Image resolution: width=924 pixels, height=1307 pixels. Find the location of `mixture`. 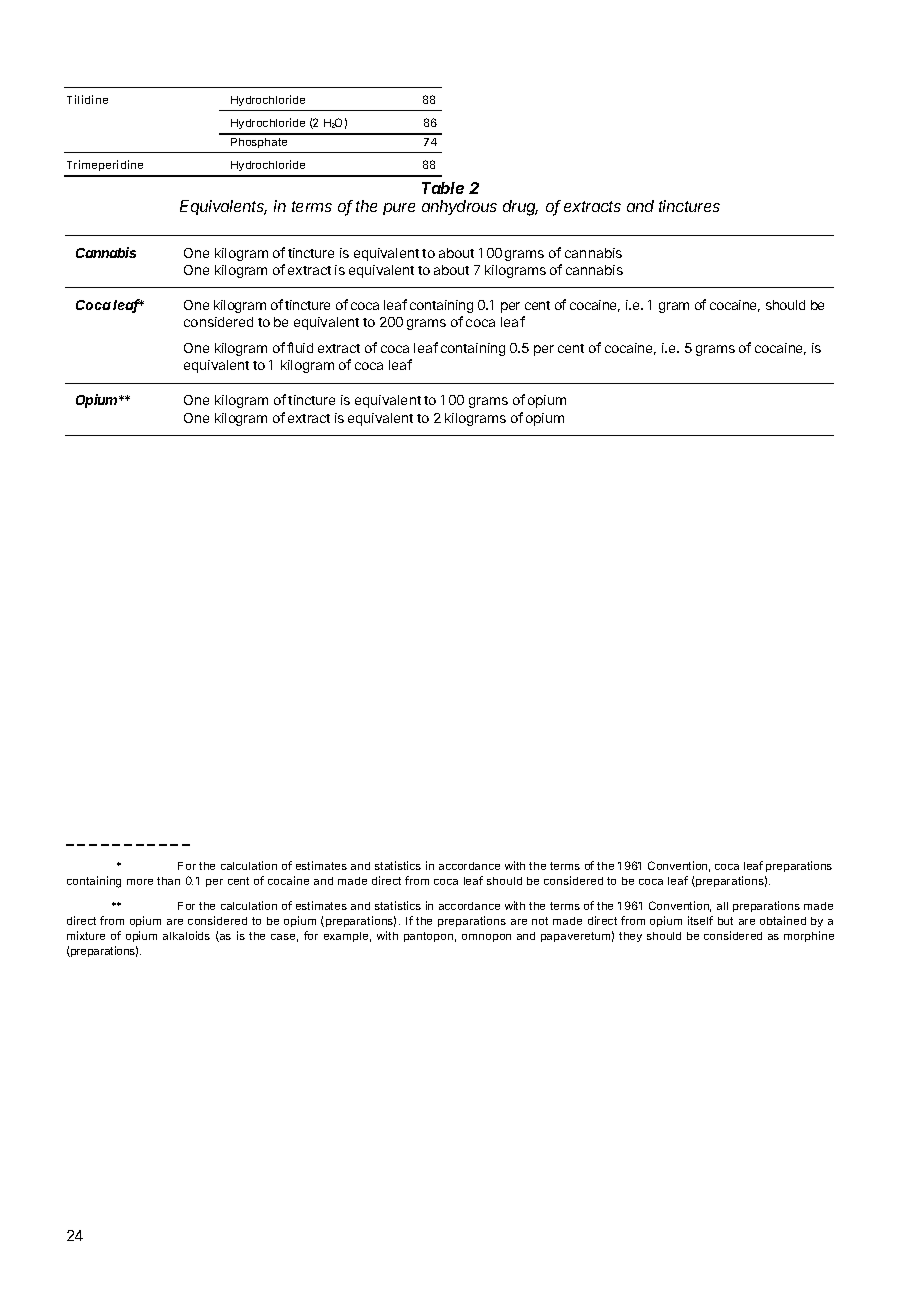

mixture is located at coordinates (86, 935).
